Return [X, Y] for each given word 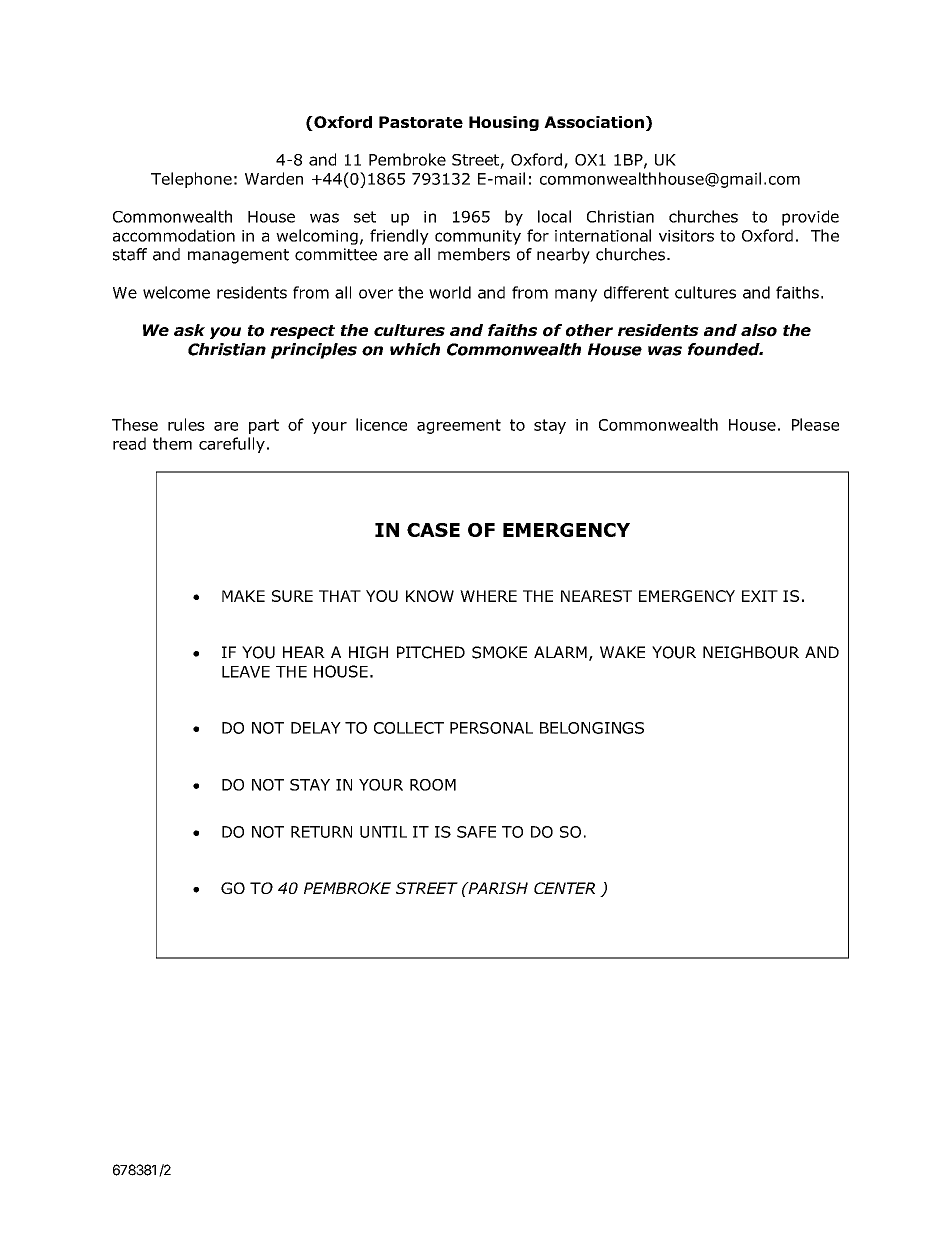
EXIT [760, 596]
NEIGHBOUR [751, 652]
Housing [504, 123]
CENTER [564, 888]
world [450, 292]
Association [594, 122]
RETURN [321, 832]
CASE [433, 530]
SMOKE [499, 652]
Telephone [191, 180]
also [759, 330]
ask [189, 330]
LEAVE [246, 672]
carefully [232, 445]
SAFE [476, 832]
